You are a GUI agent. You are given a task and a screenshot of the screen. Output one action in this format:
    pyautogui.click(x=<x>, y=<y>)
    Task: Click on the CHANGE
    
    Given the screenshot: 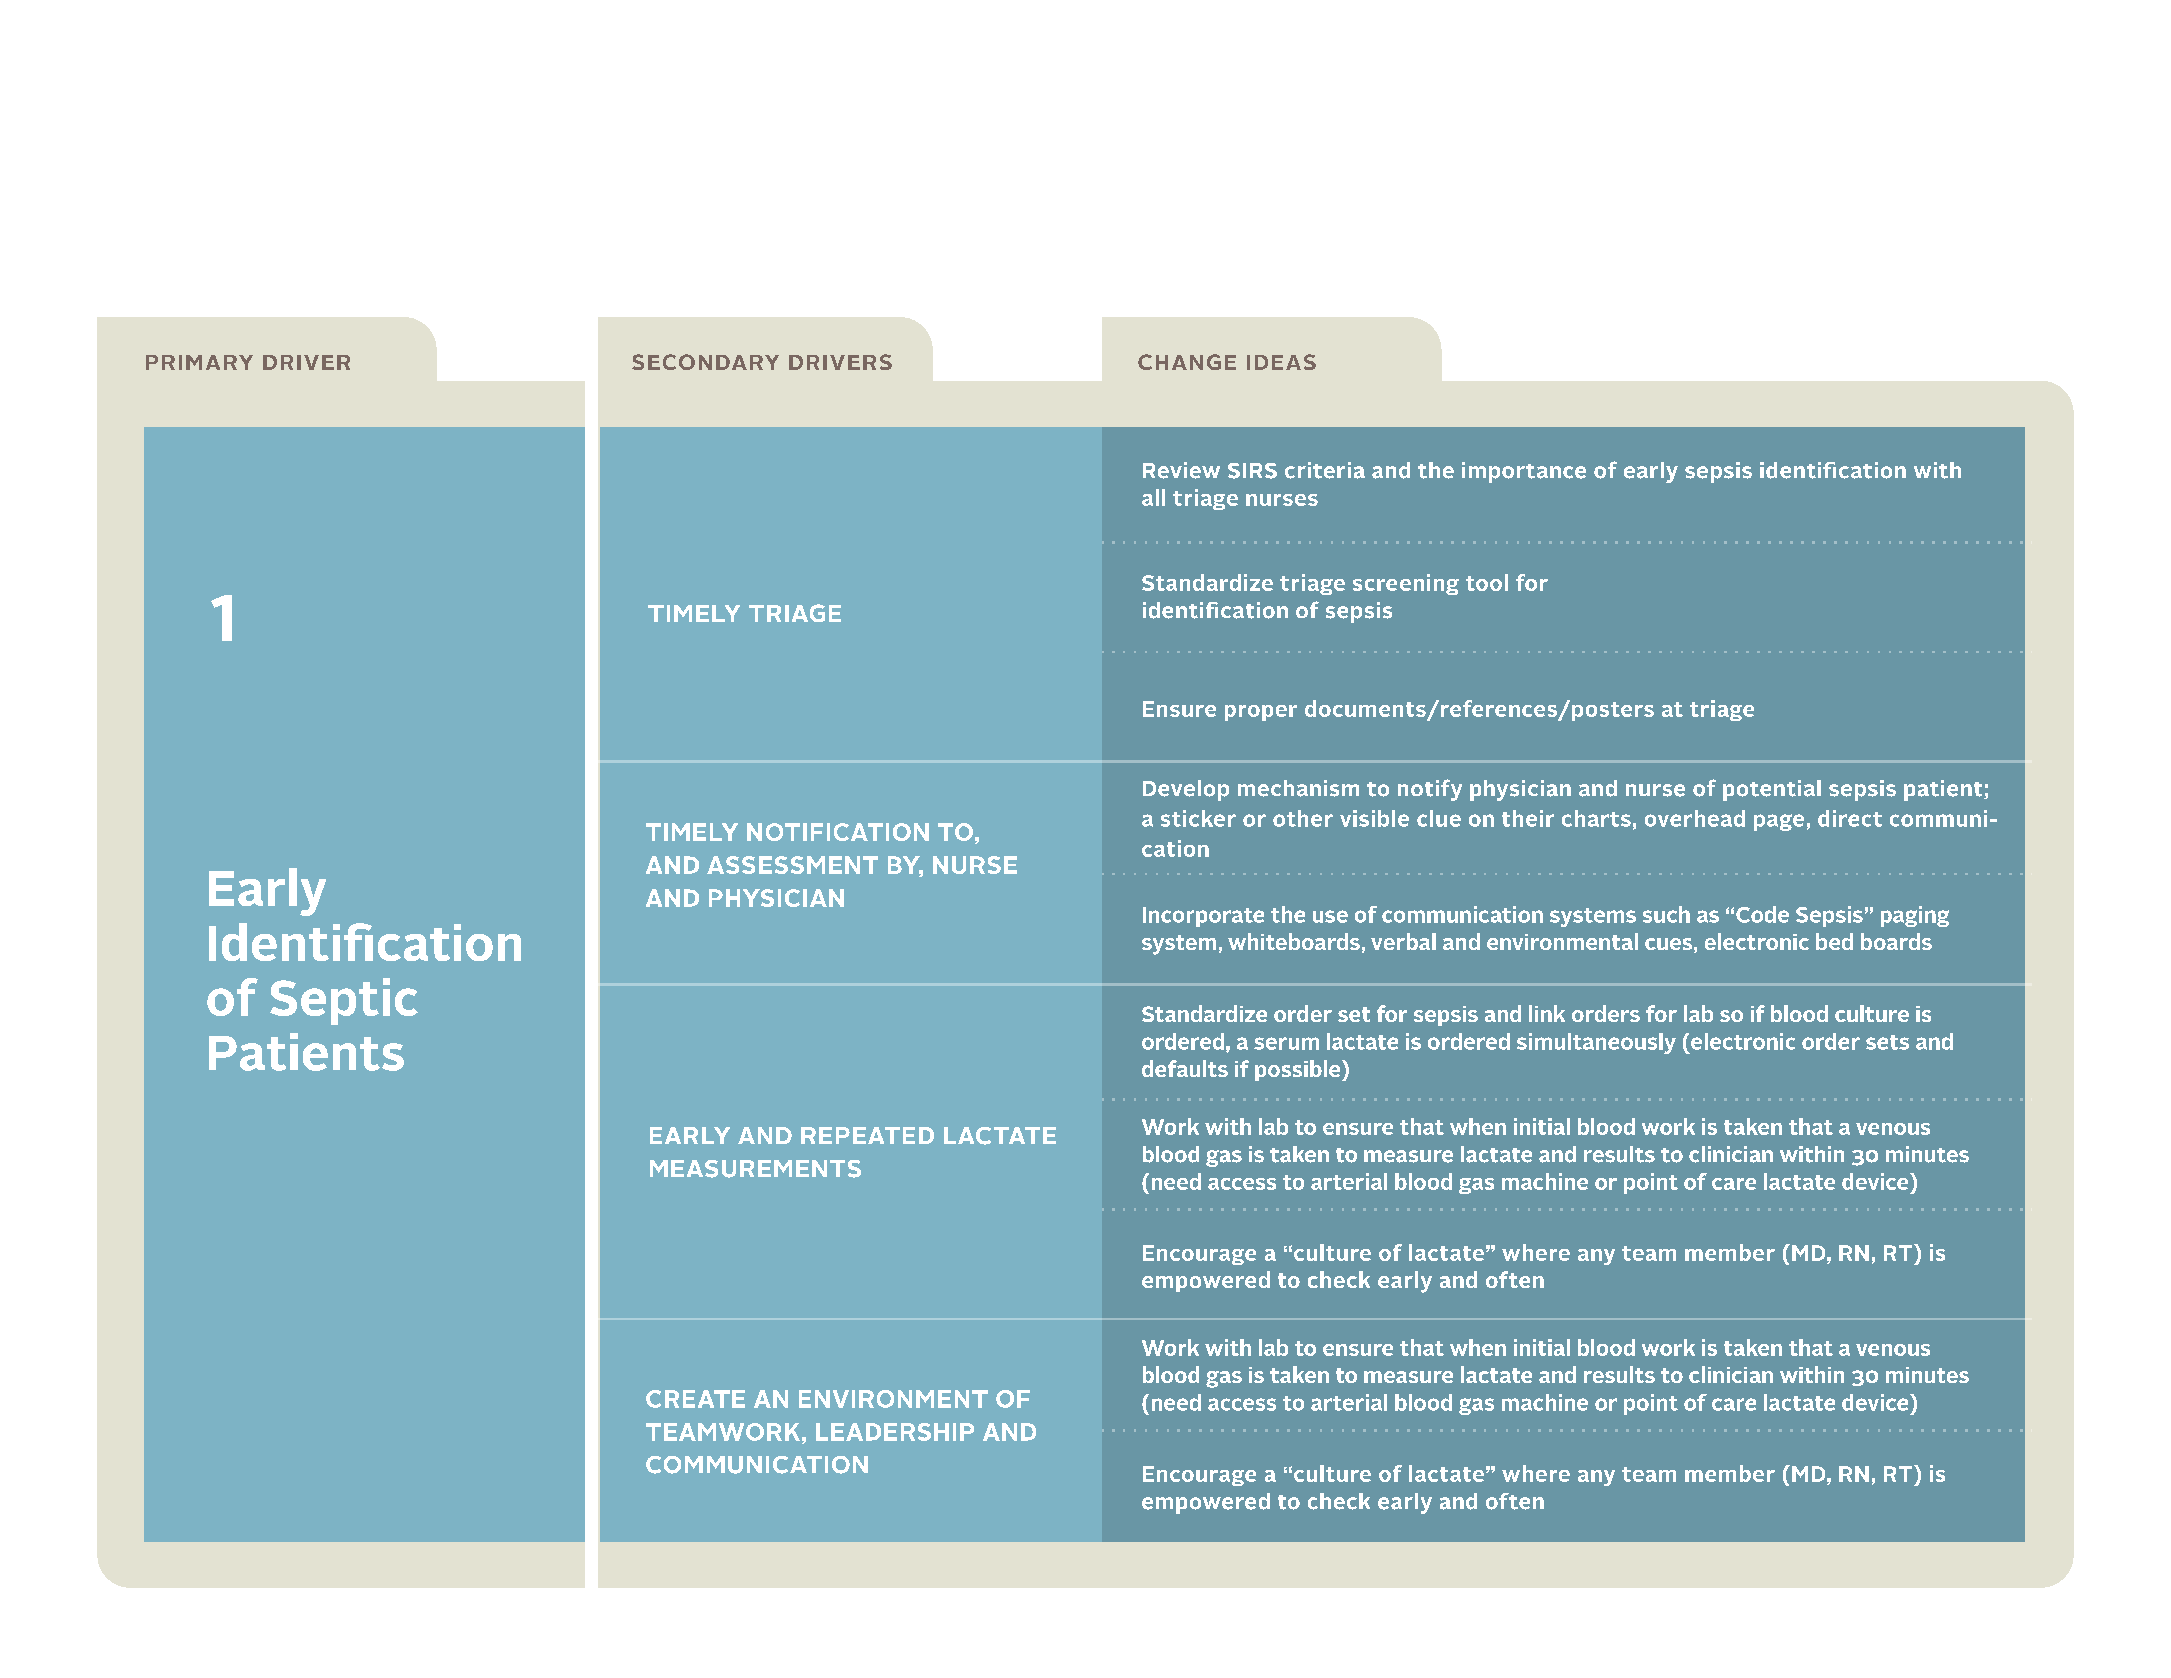 What is the action you would take?
    pyautogui.click(x=1187, y=362)
